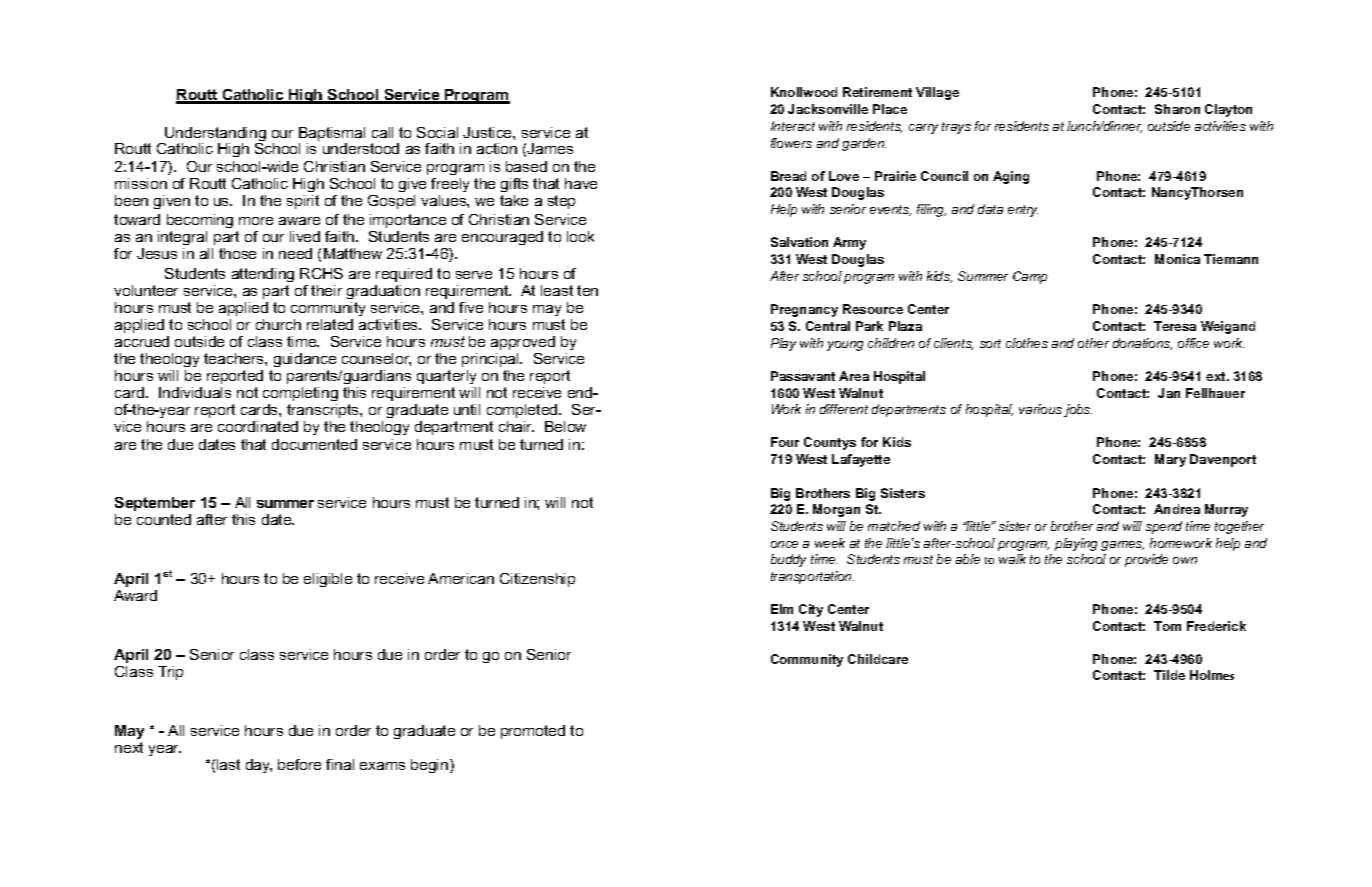 The height and width of the page is (887, 1372). Describe the element at coordinates (793, 126) in the page. I see `Interact` at that location.
